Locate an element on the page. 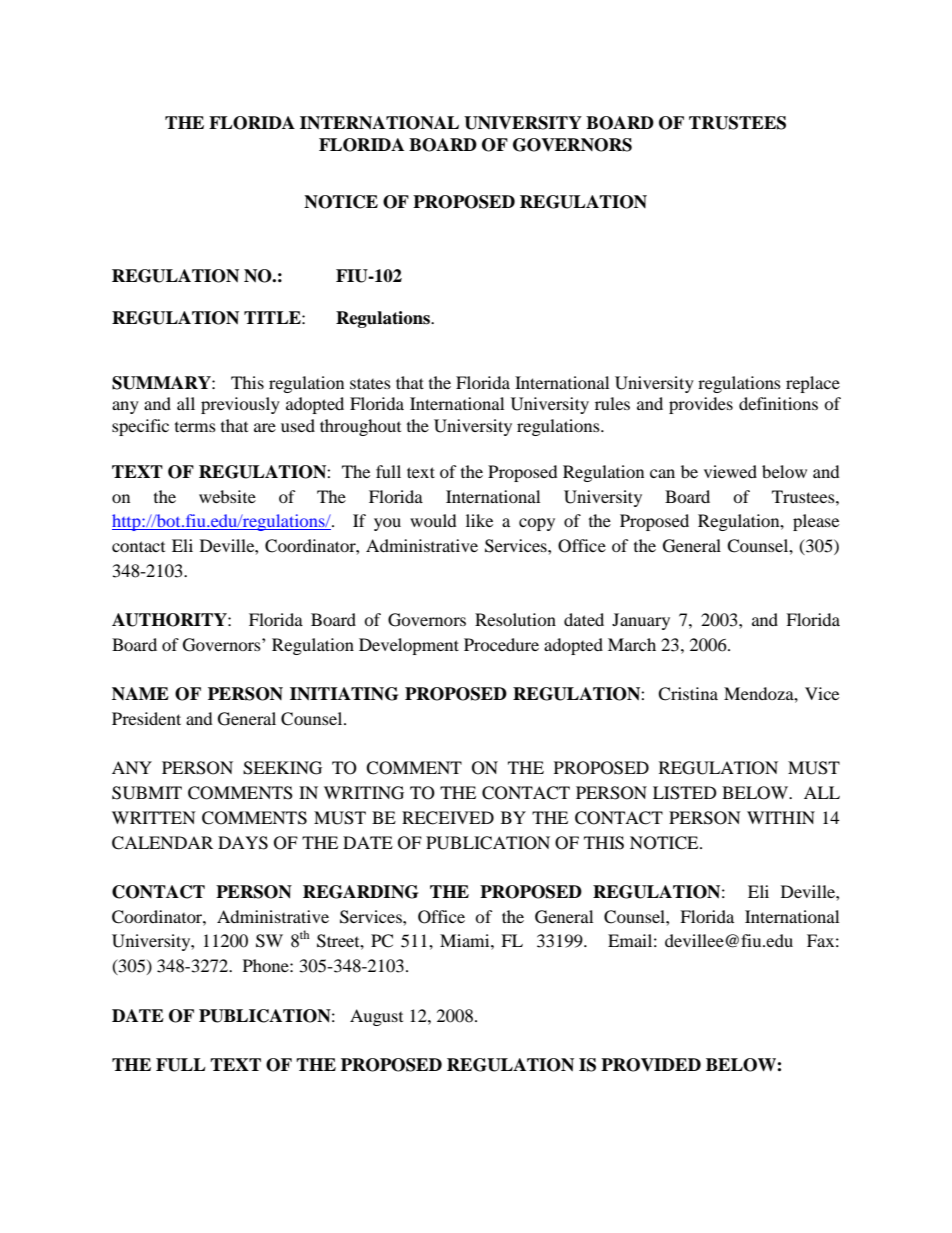 The height and width of the image is (1233, 952). January is located at coordinates (641, 621).
